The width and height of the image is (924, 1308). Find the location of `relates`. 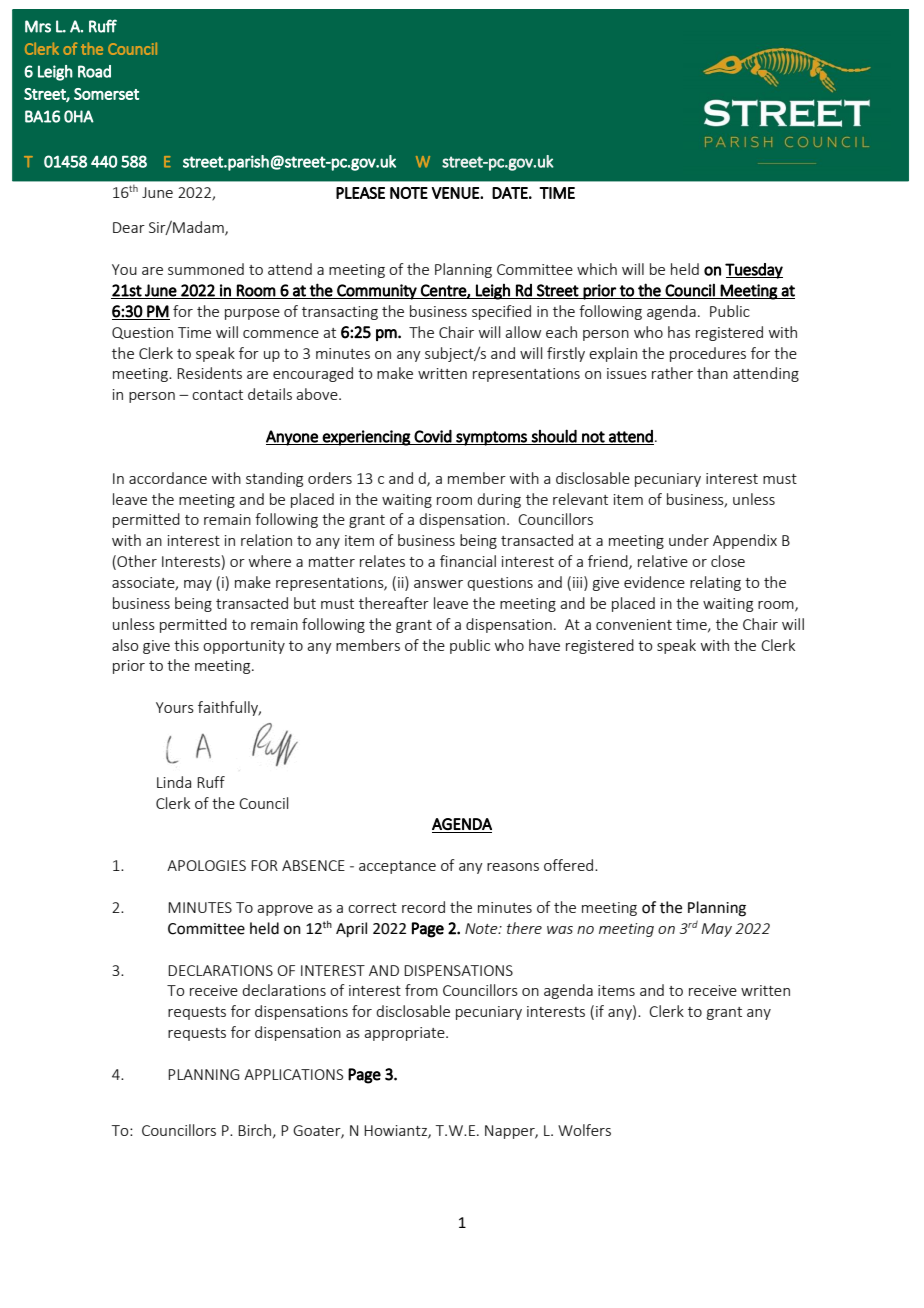

relates is located at coordinates (382, 561).
